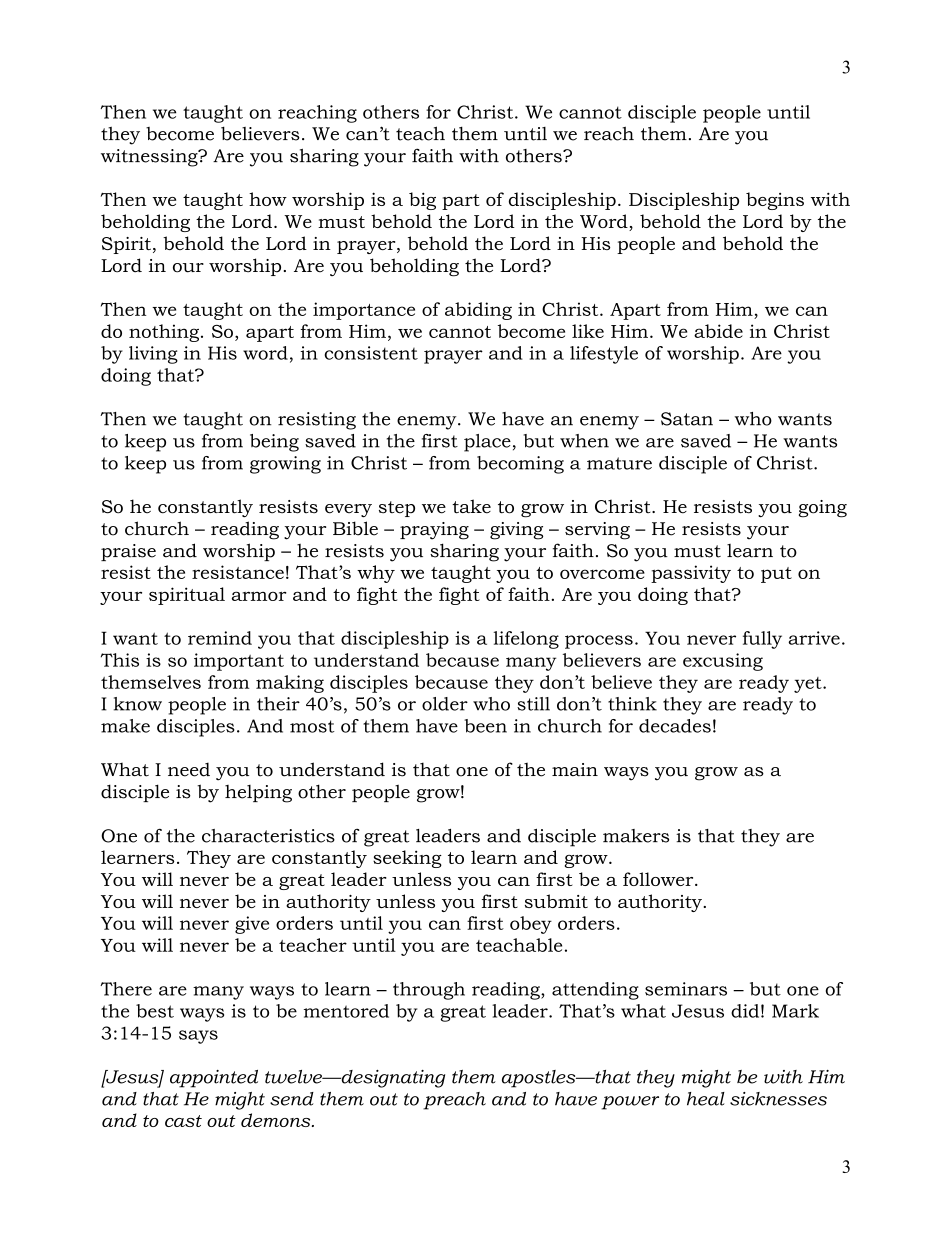 Image resolution: width=952 pixels, height=1233 pixels. I want to click on need, so click(189, 769).
